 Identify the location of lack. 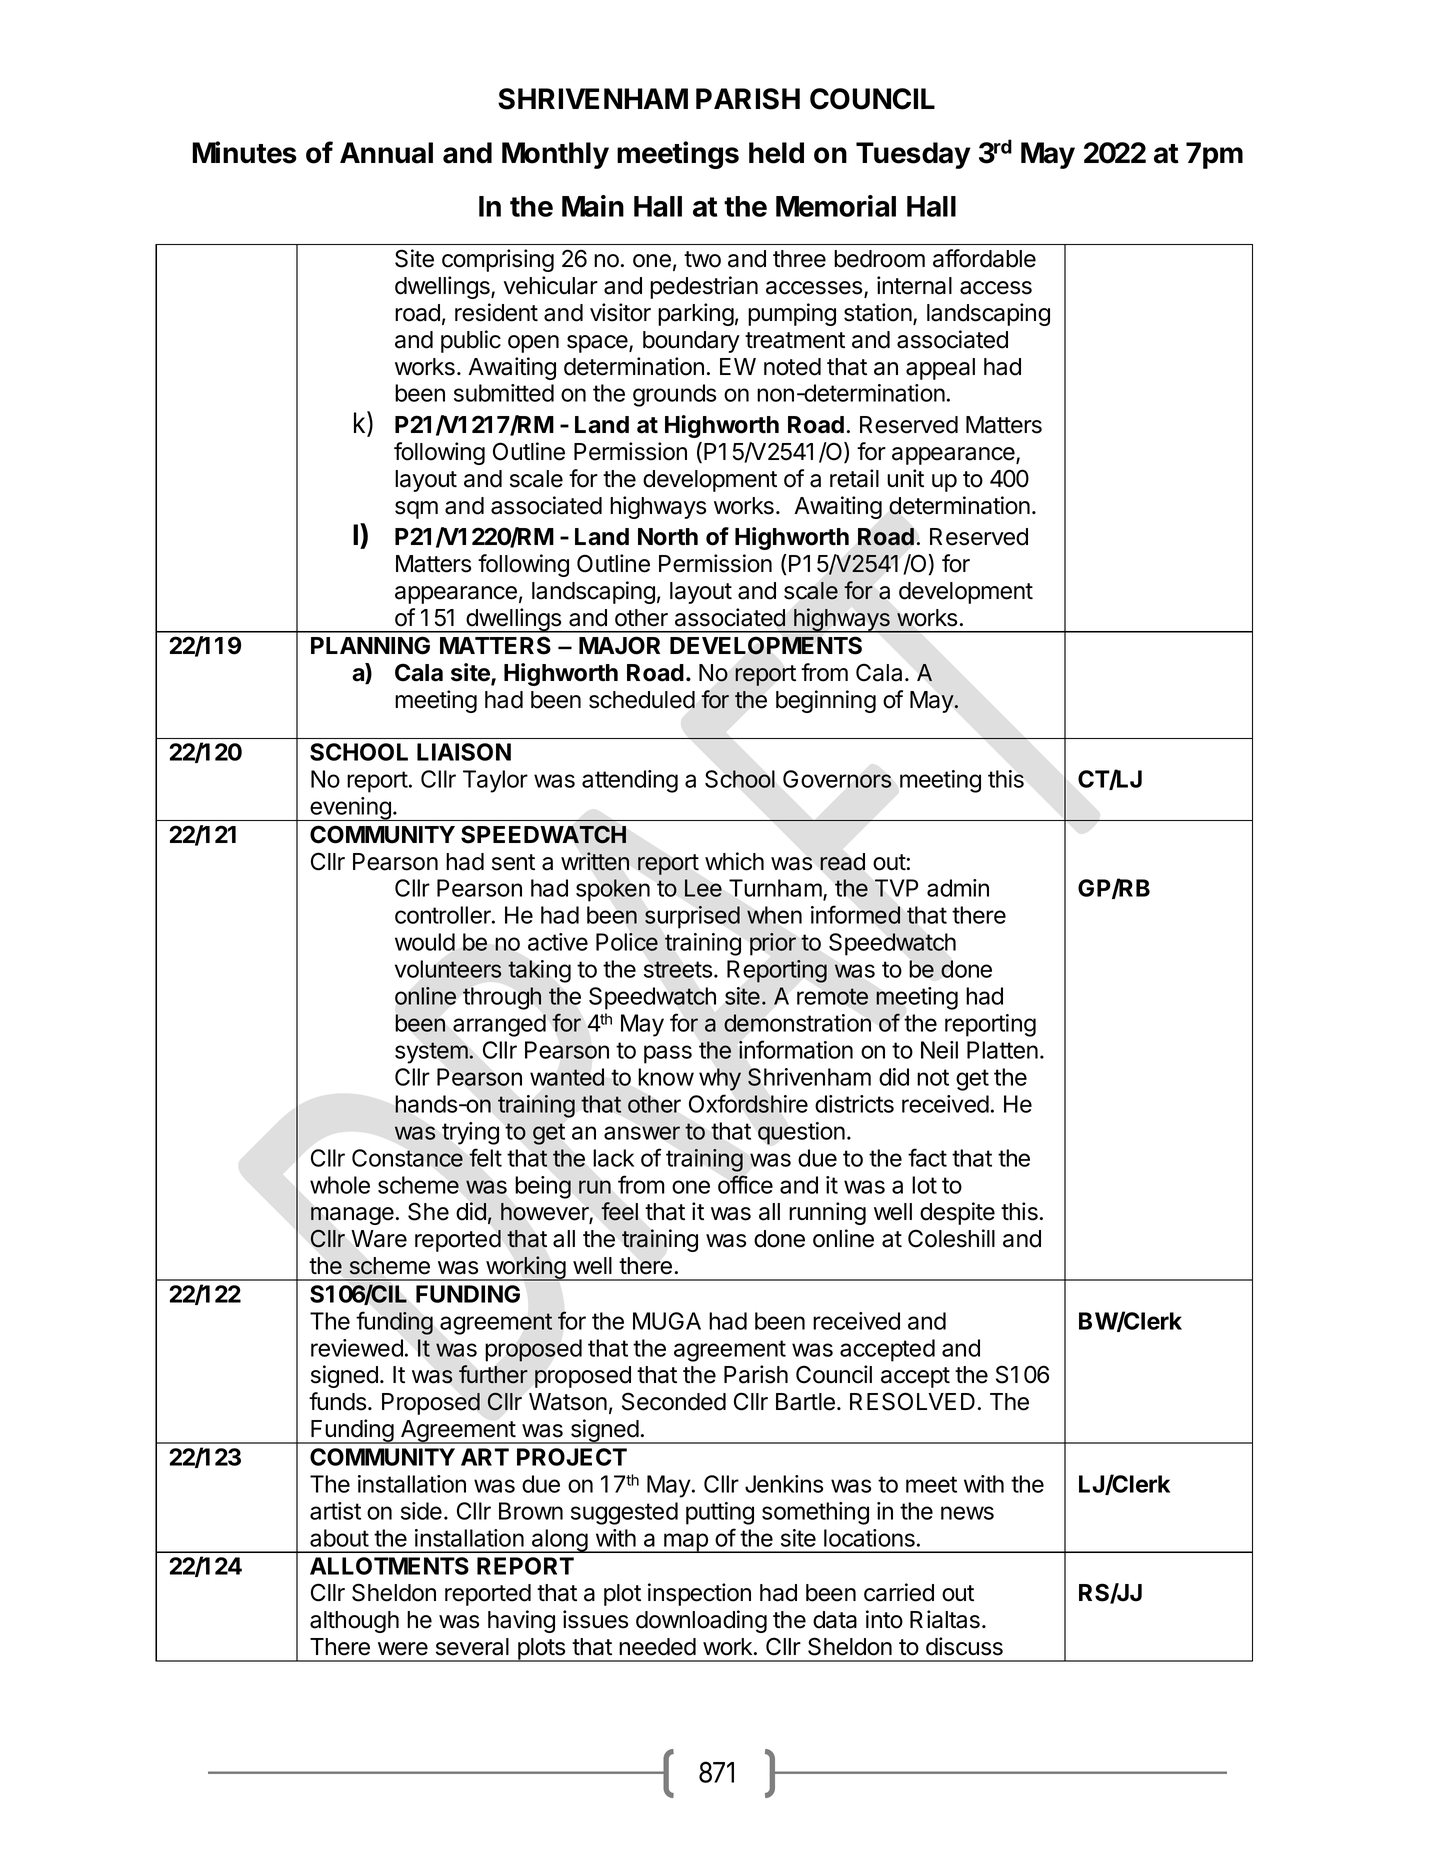
(613, 1158).
